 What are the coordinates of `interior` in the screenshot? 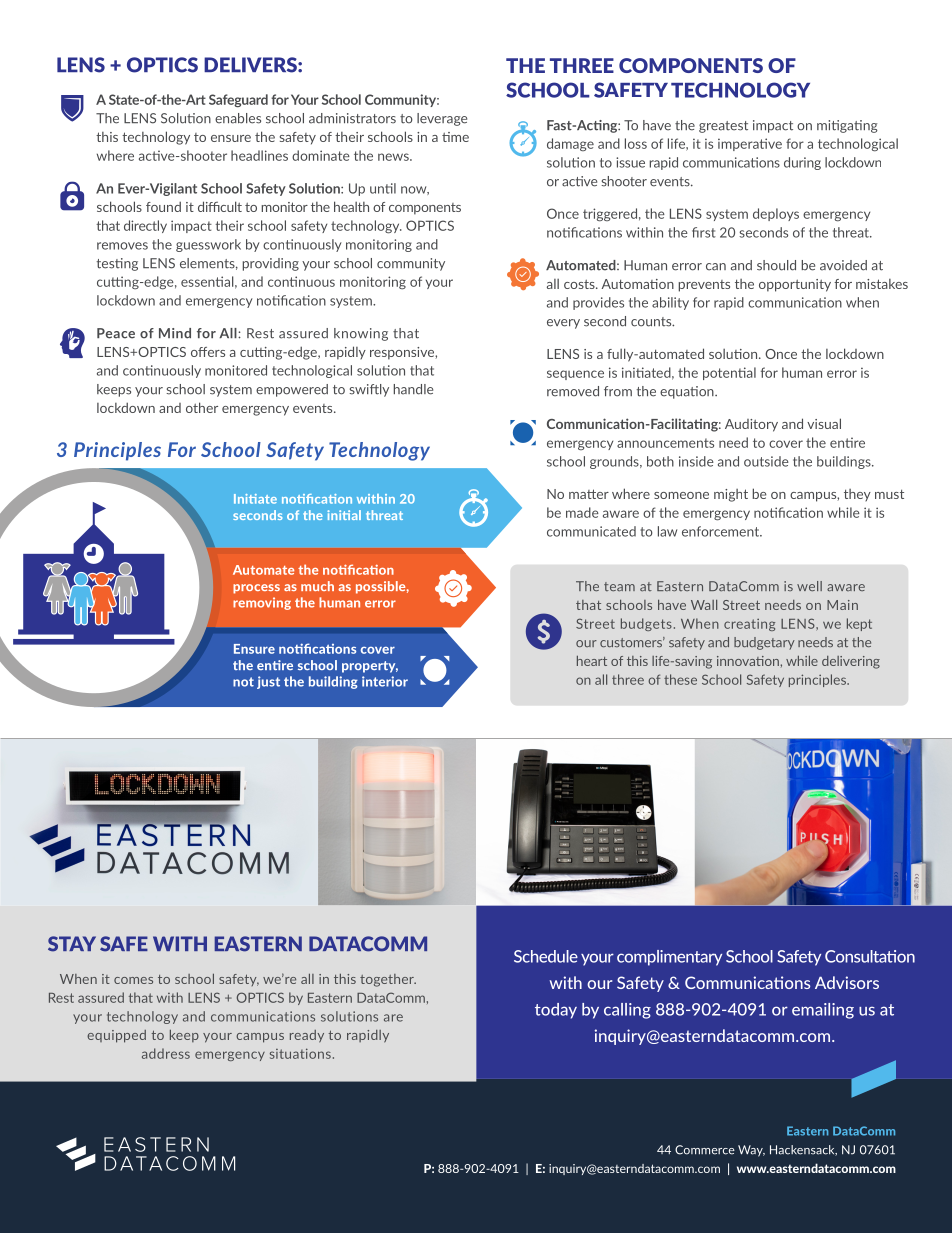 It's located at (385, 681).
